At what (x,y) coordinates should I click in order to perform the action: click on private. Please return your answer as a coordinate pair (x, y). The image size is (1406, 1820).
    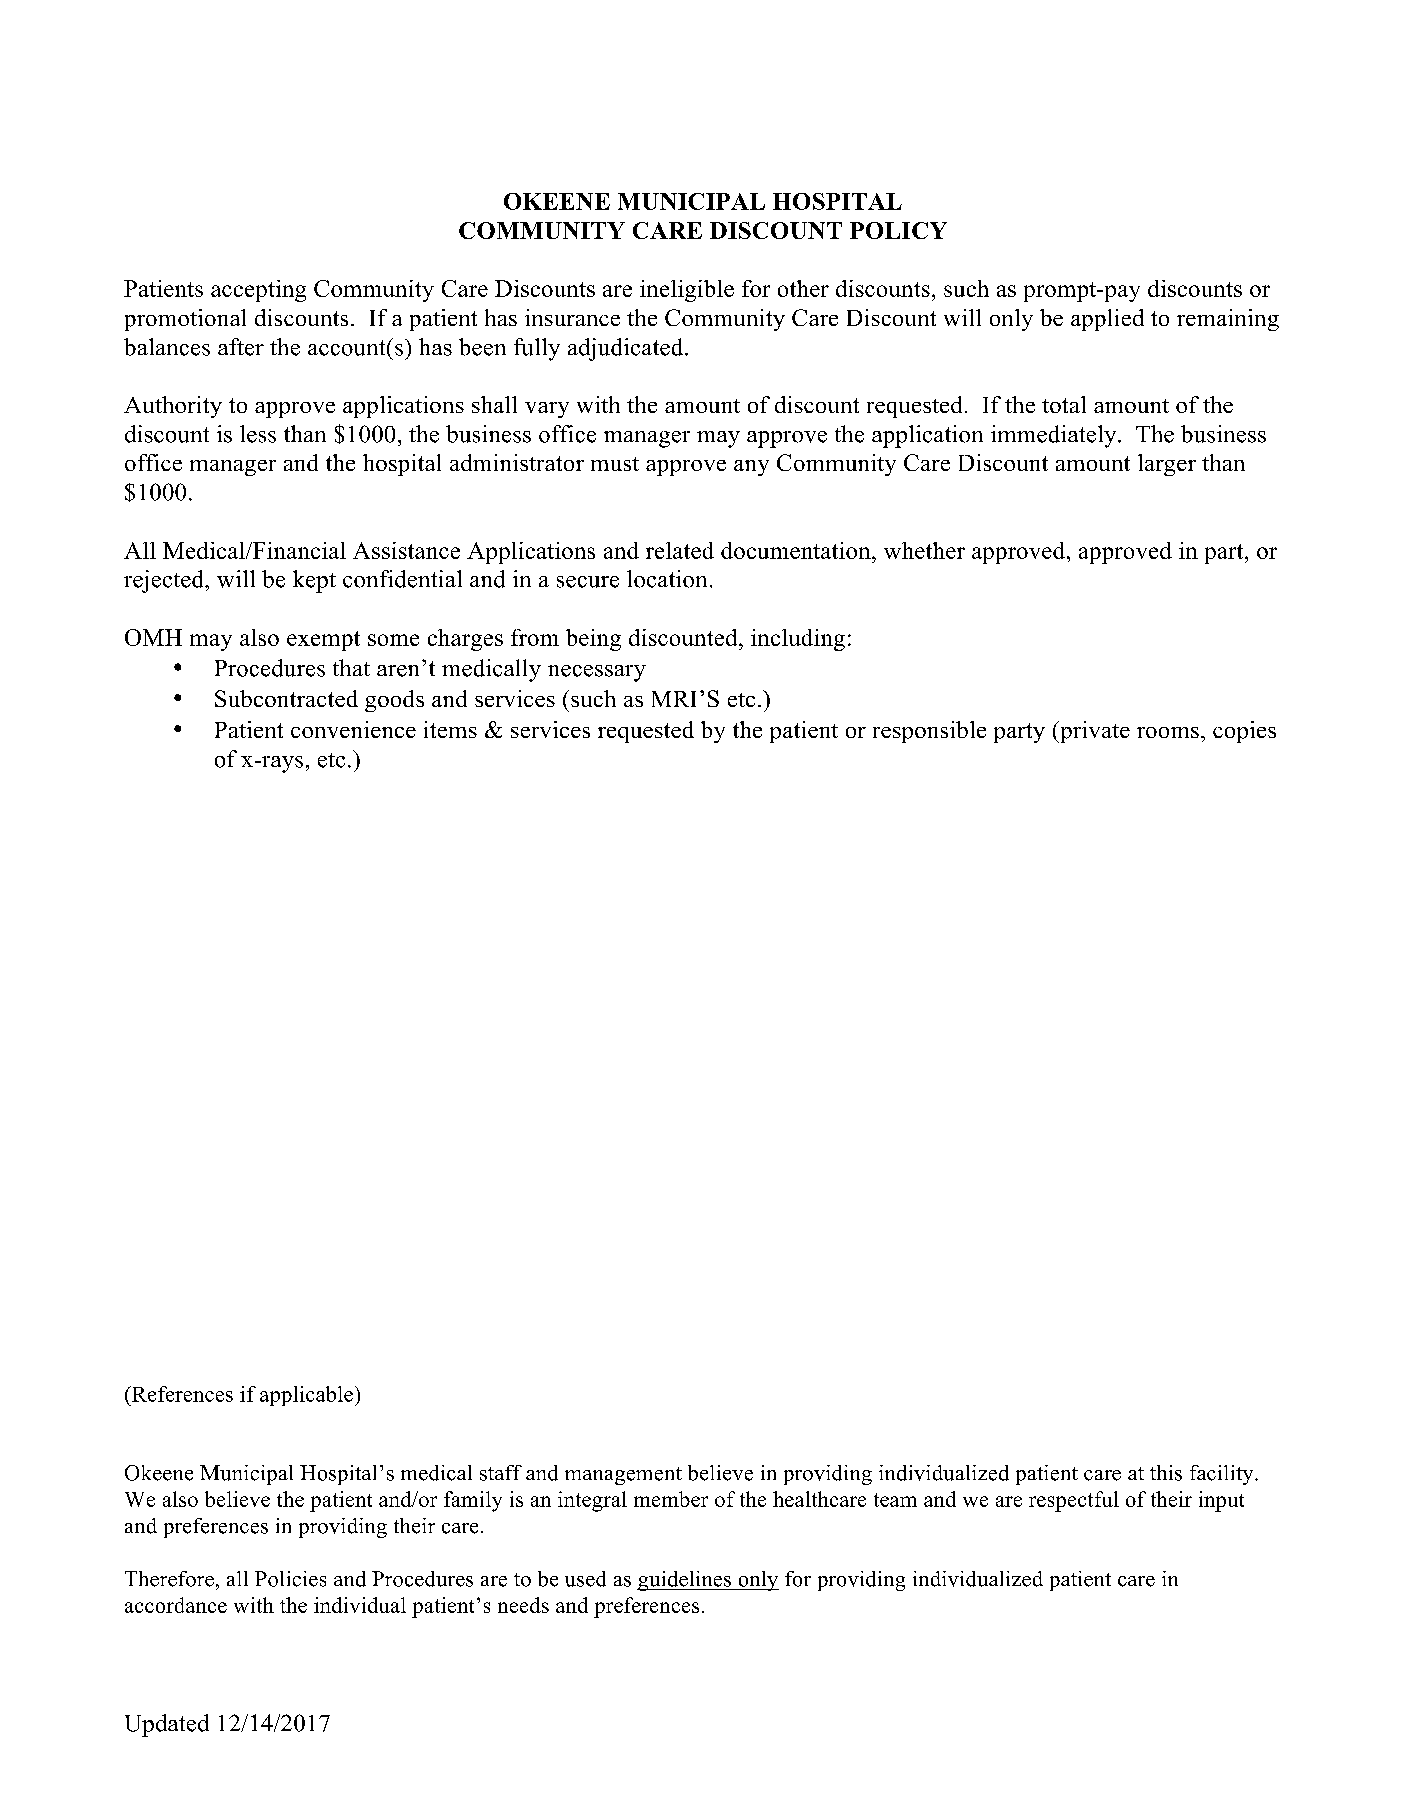
    Looking at the image, I should click on (1094, 732).
